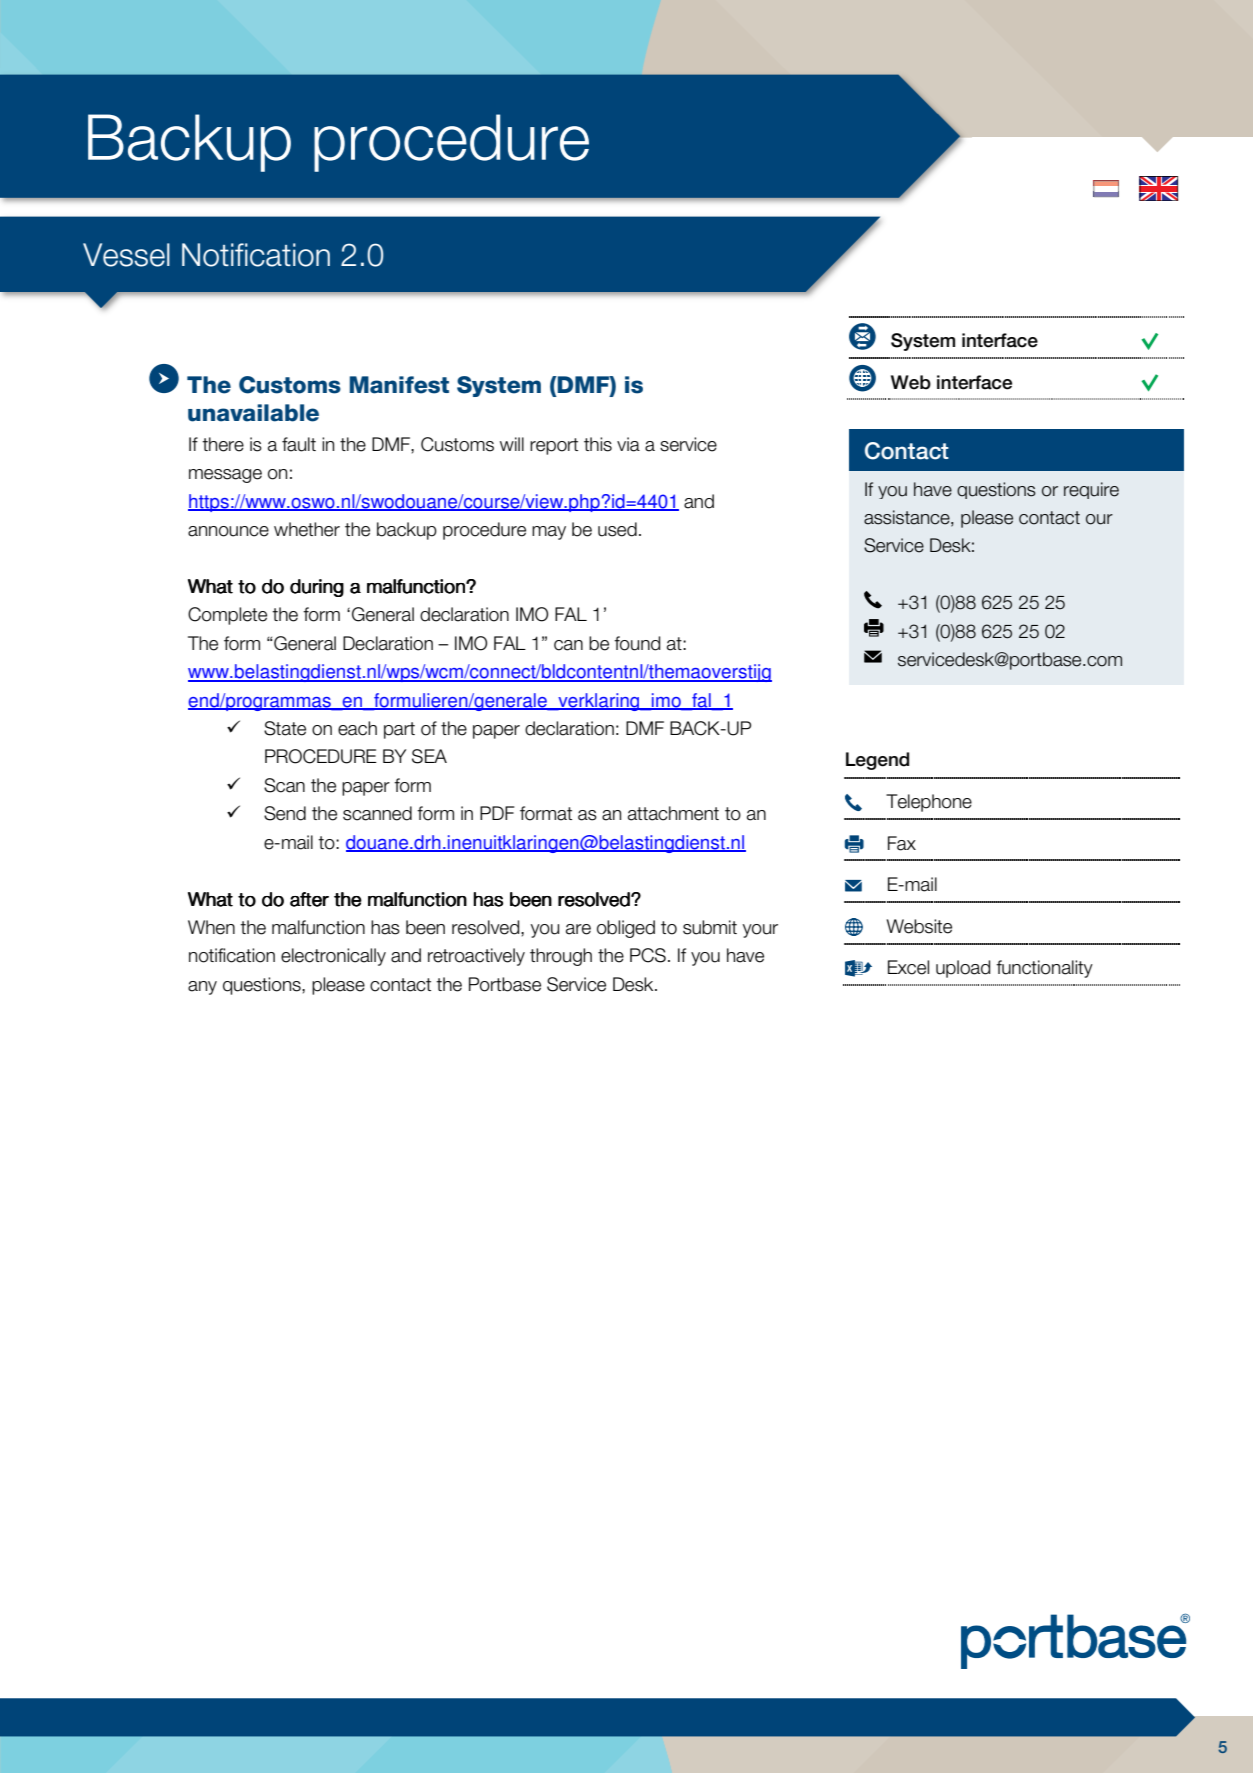 This document has height=1773, width=1253. I want to click on there, so click(223, 444).
